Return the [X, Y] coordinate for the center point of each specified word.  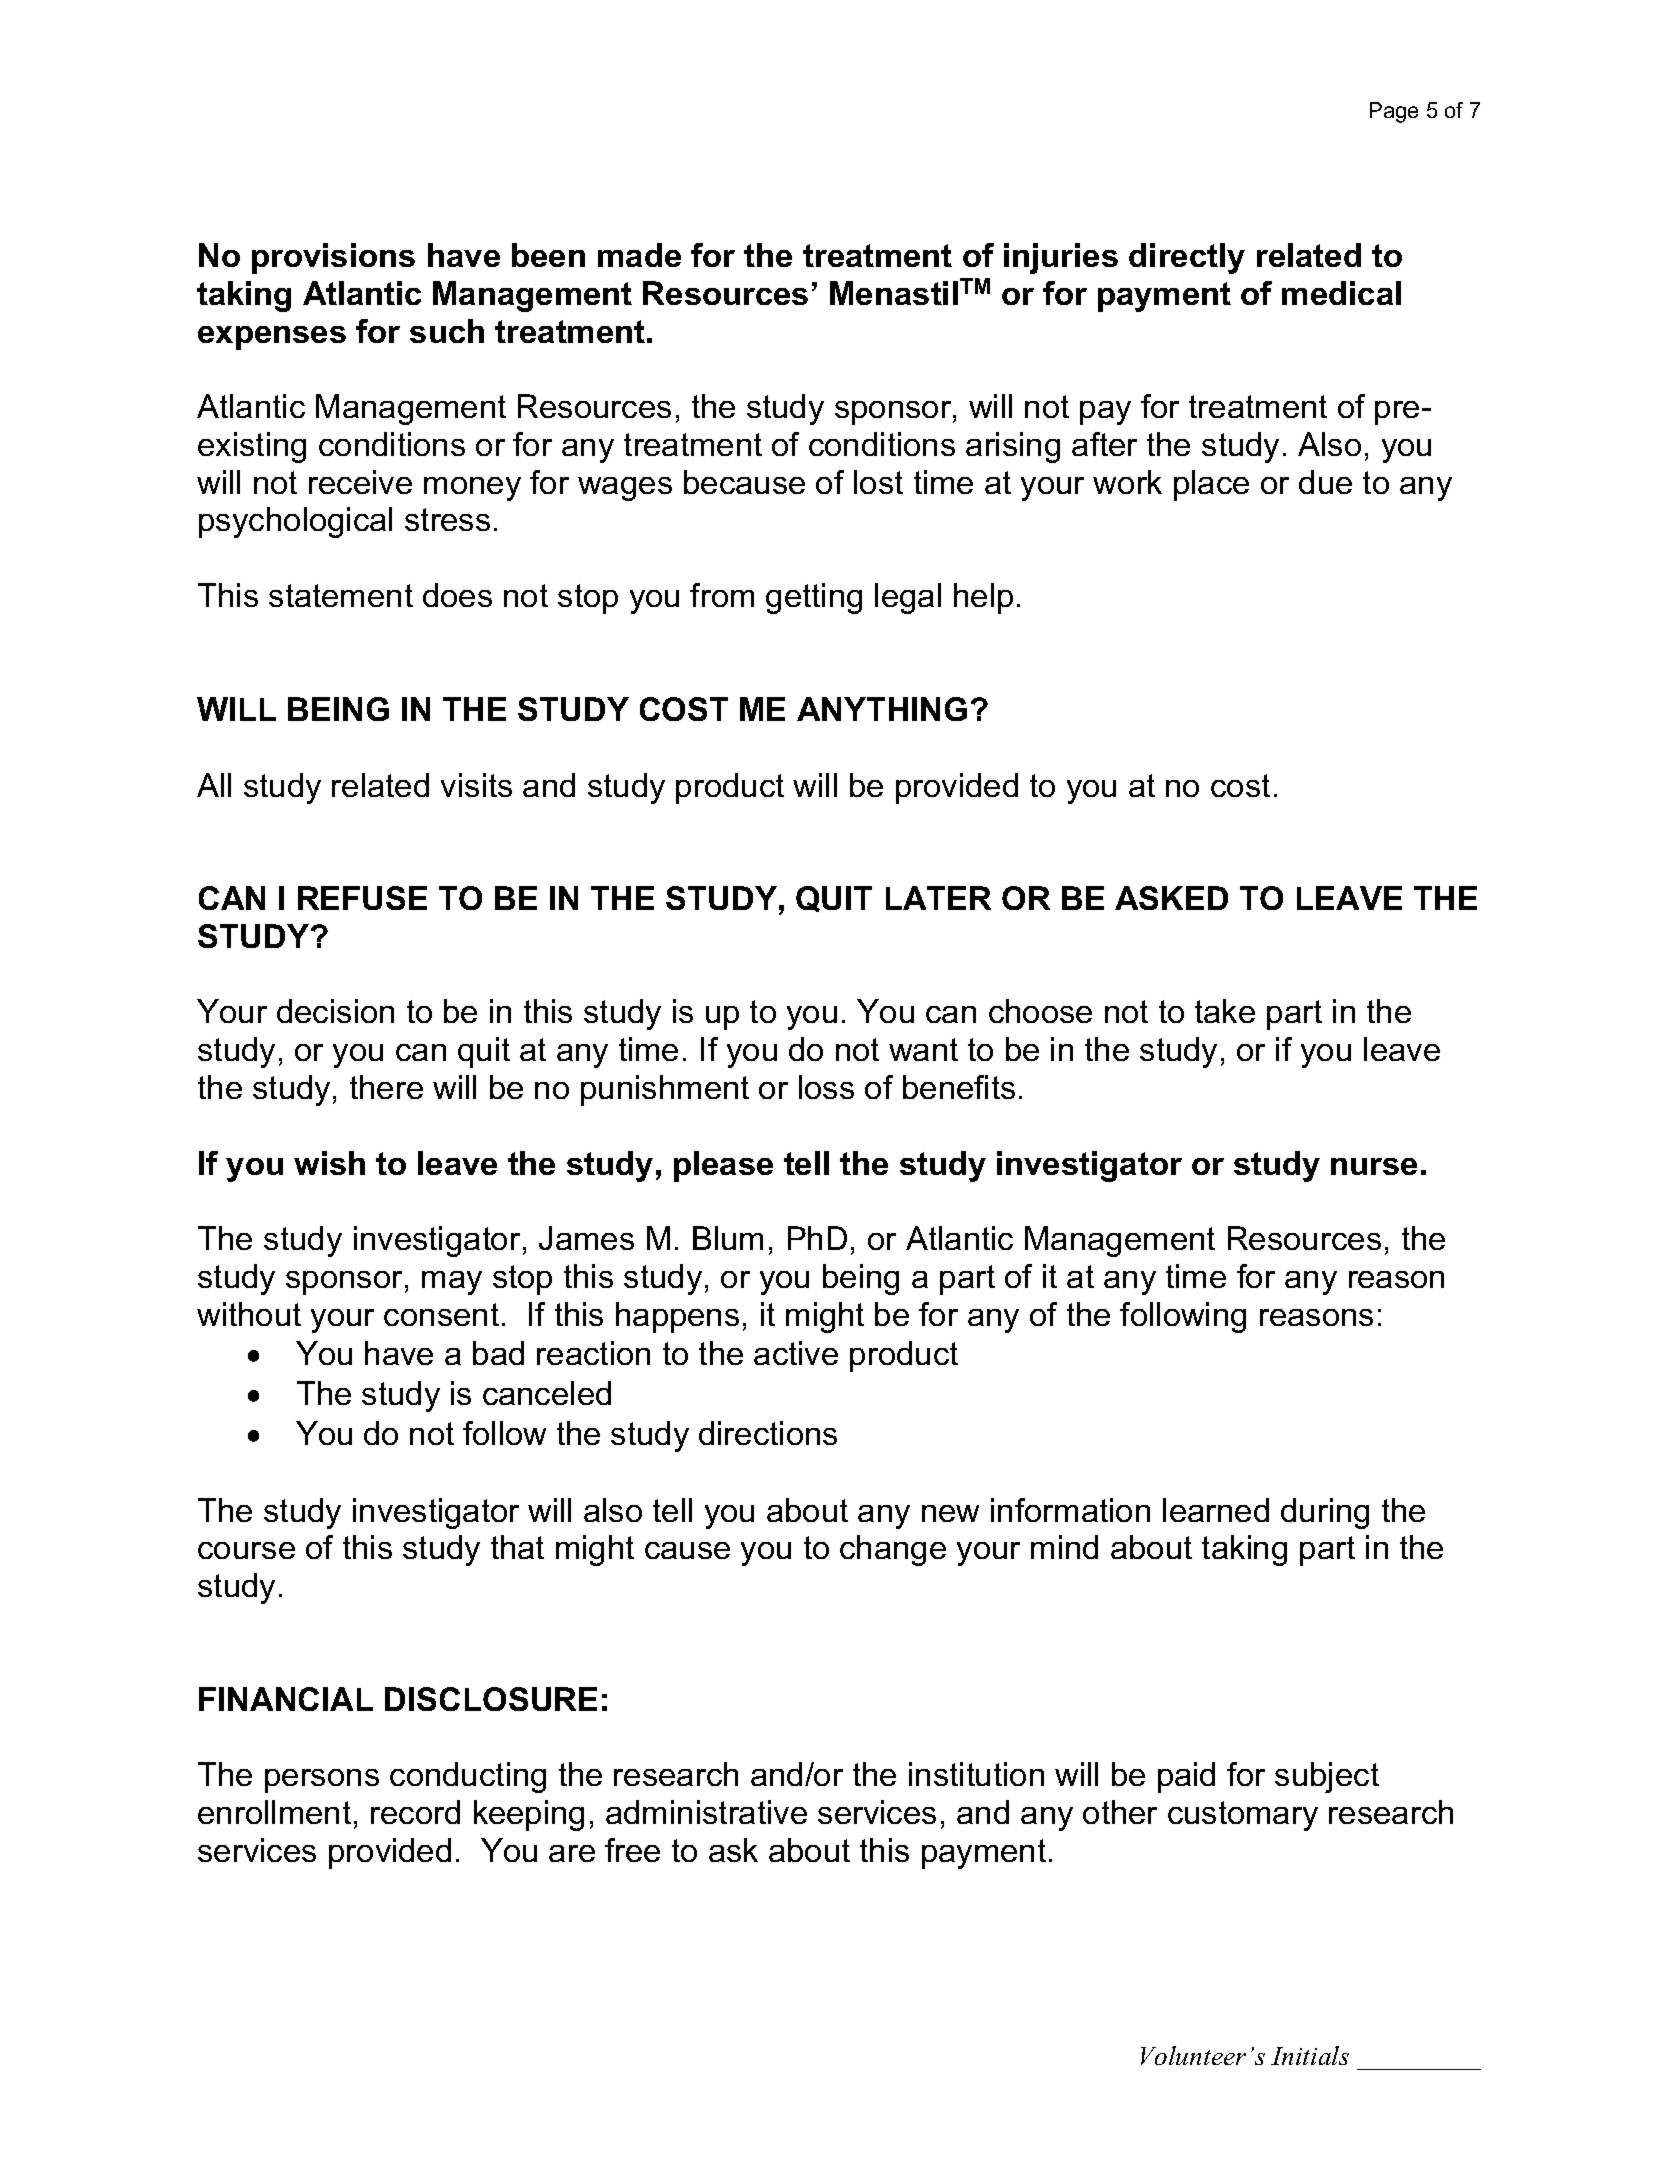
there [386, 1087]
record [415, 1812]
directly [1187, 258]
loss [826, 1087]
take [1225, 1011]
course [246, 1550]
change [893, 1550]
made [639, 255]
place [1211, 485]
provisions [333, 258]
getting [814, 598]
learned [1216, 1510]
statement [341, 595]
